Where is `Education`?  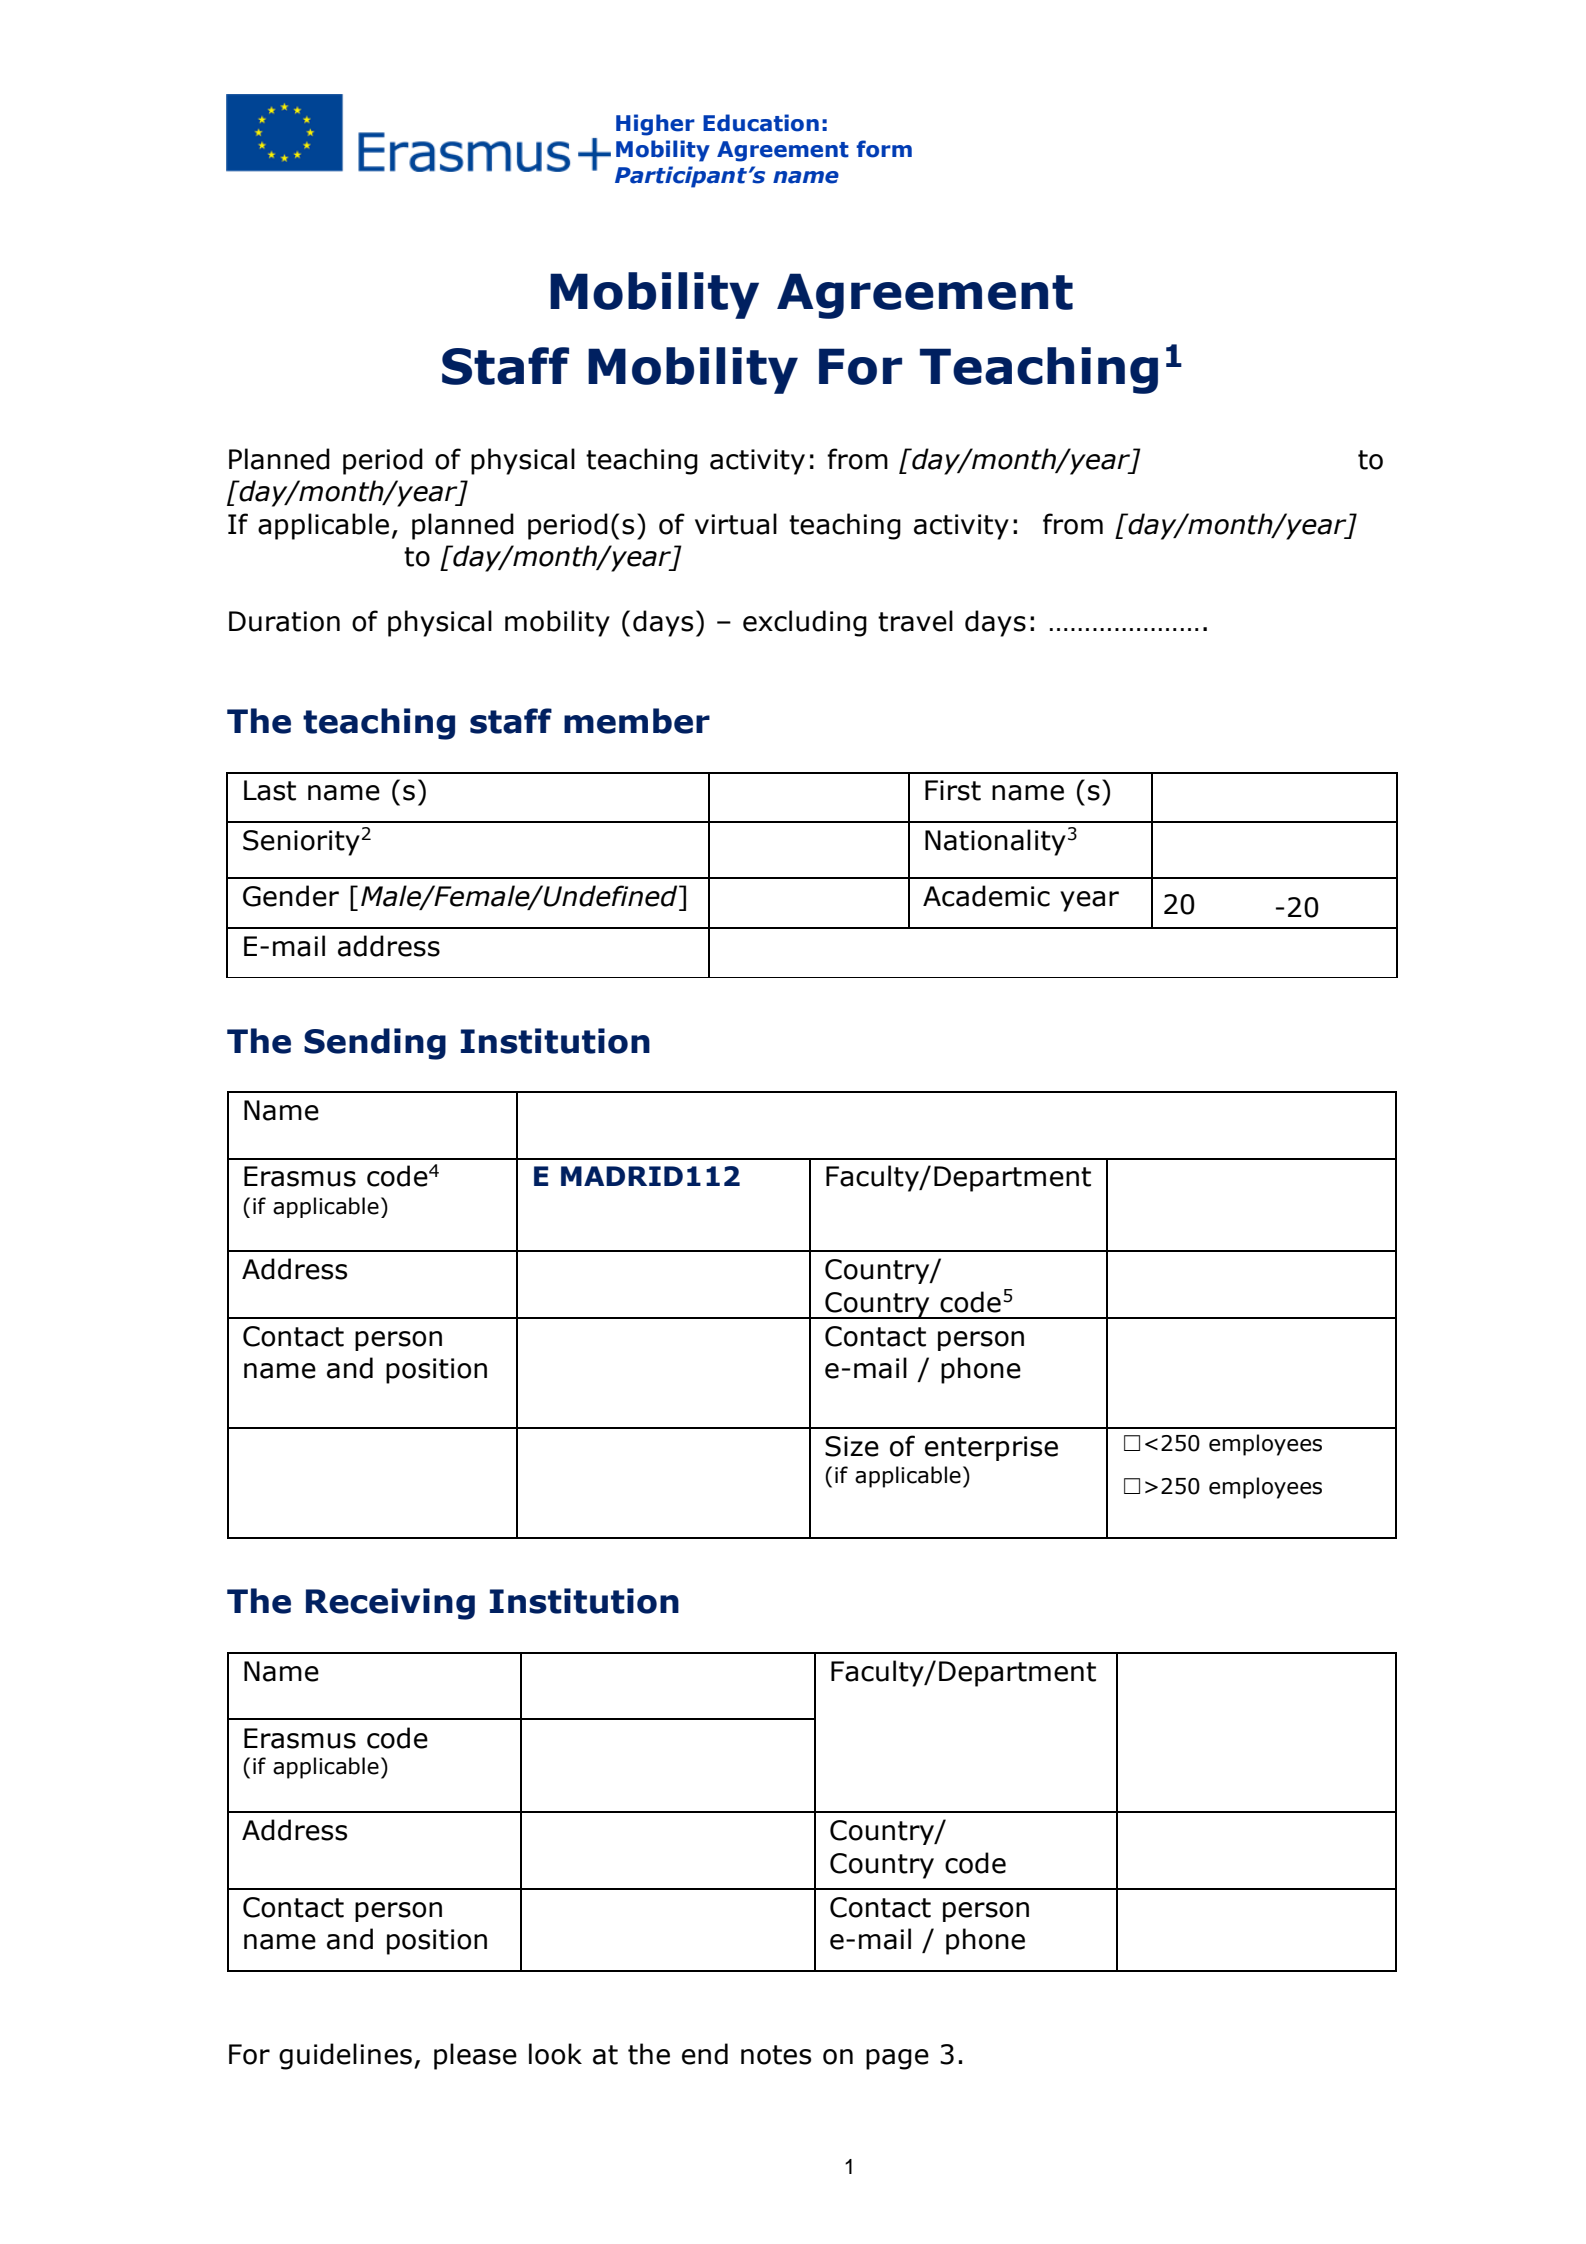 Education is located at coordinates (761, 123).
